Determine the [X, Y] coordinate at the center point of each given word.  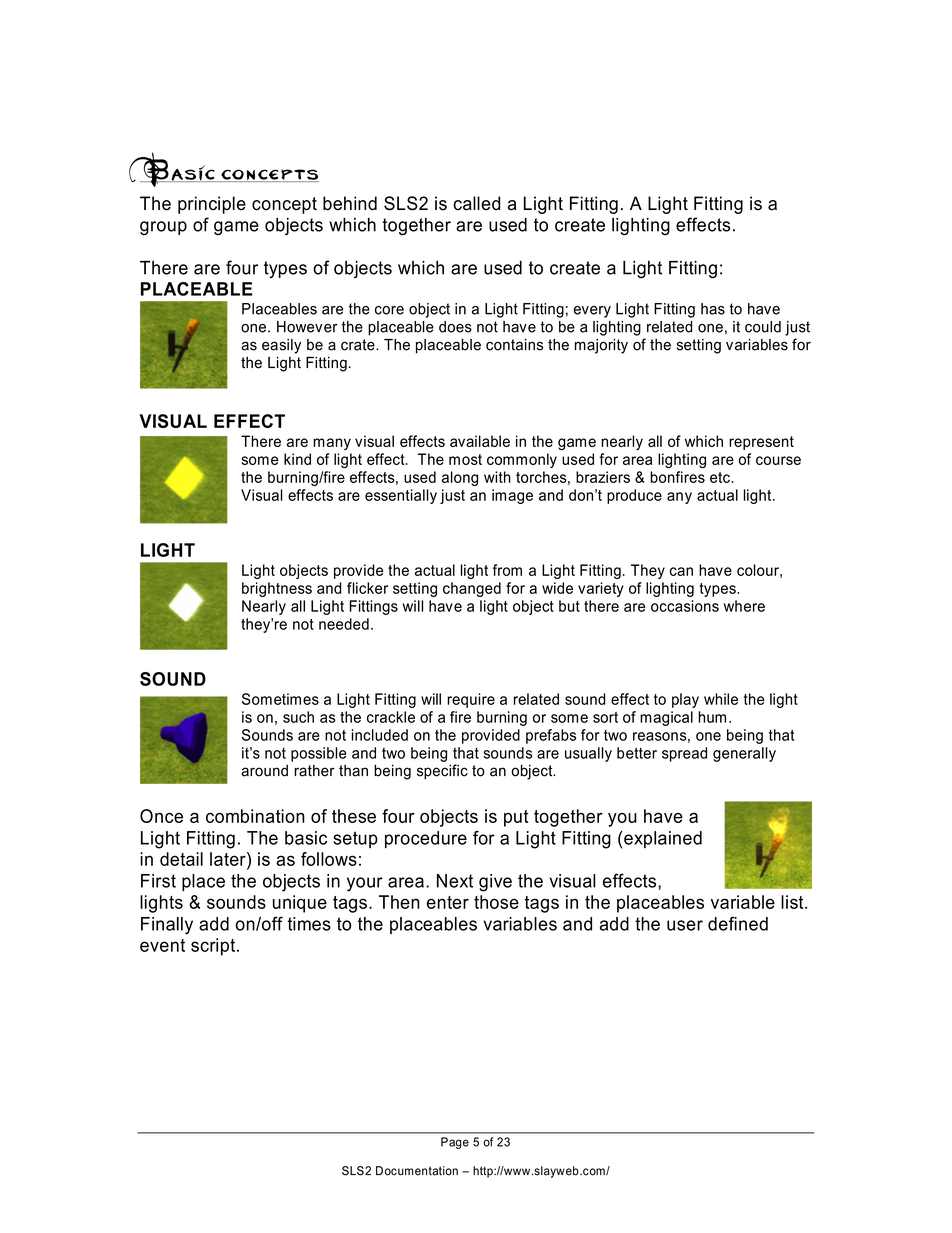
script [214, 947]
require [471, 700]
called [477, 203]
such [298, 717]
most [465, 459]
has [713, 309]
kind [297, 459]
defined [738, 923]
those [496, 902]
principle [212, 205]
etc [721, 477]
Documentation [417, 1171]
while [721, 699]
